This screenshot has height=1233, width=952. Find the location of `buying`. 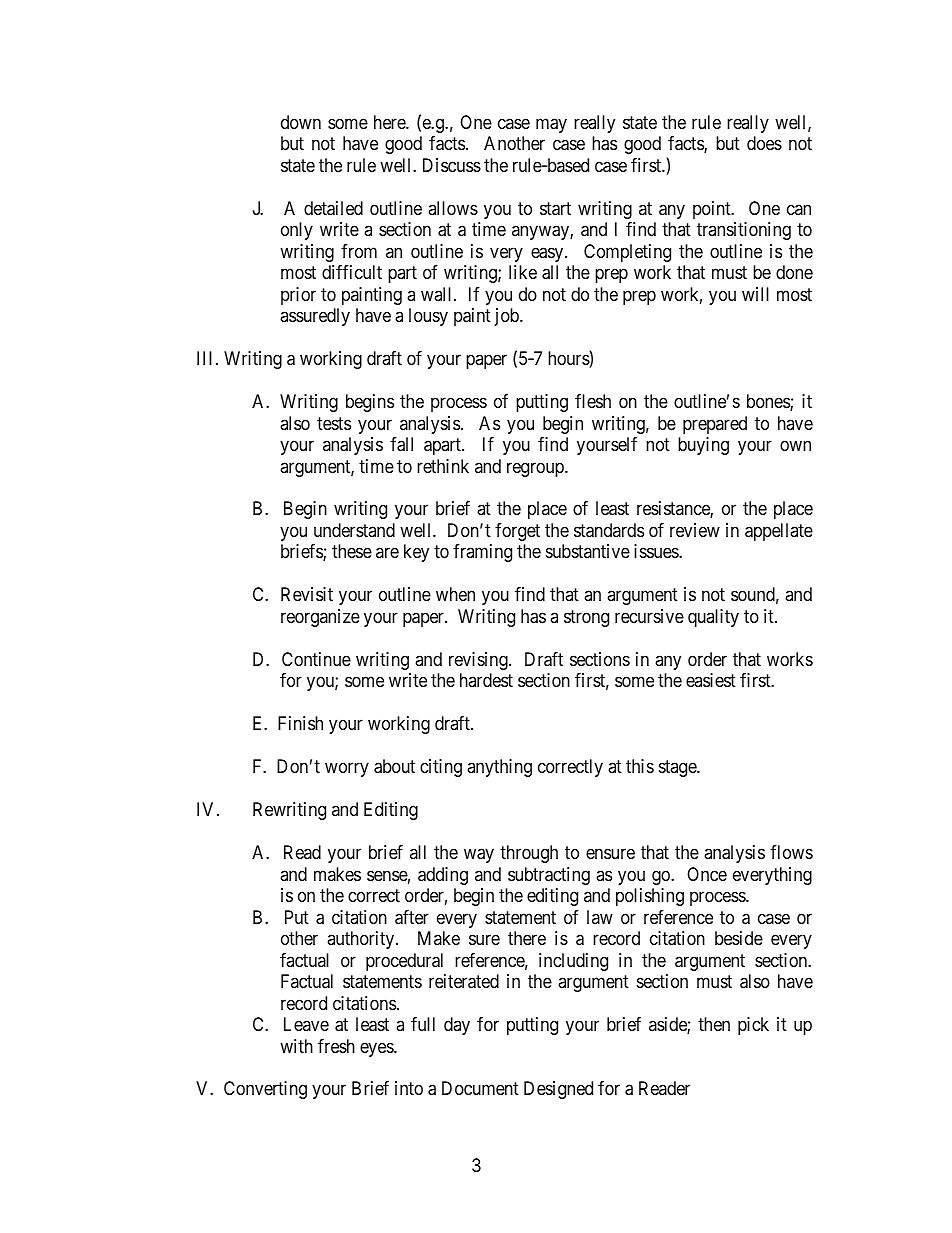

buying is located at coordinates (703, 446).
